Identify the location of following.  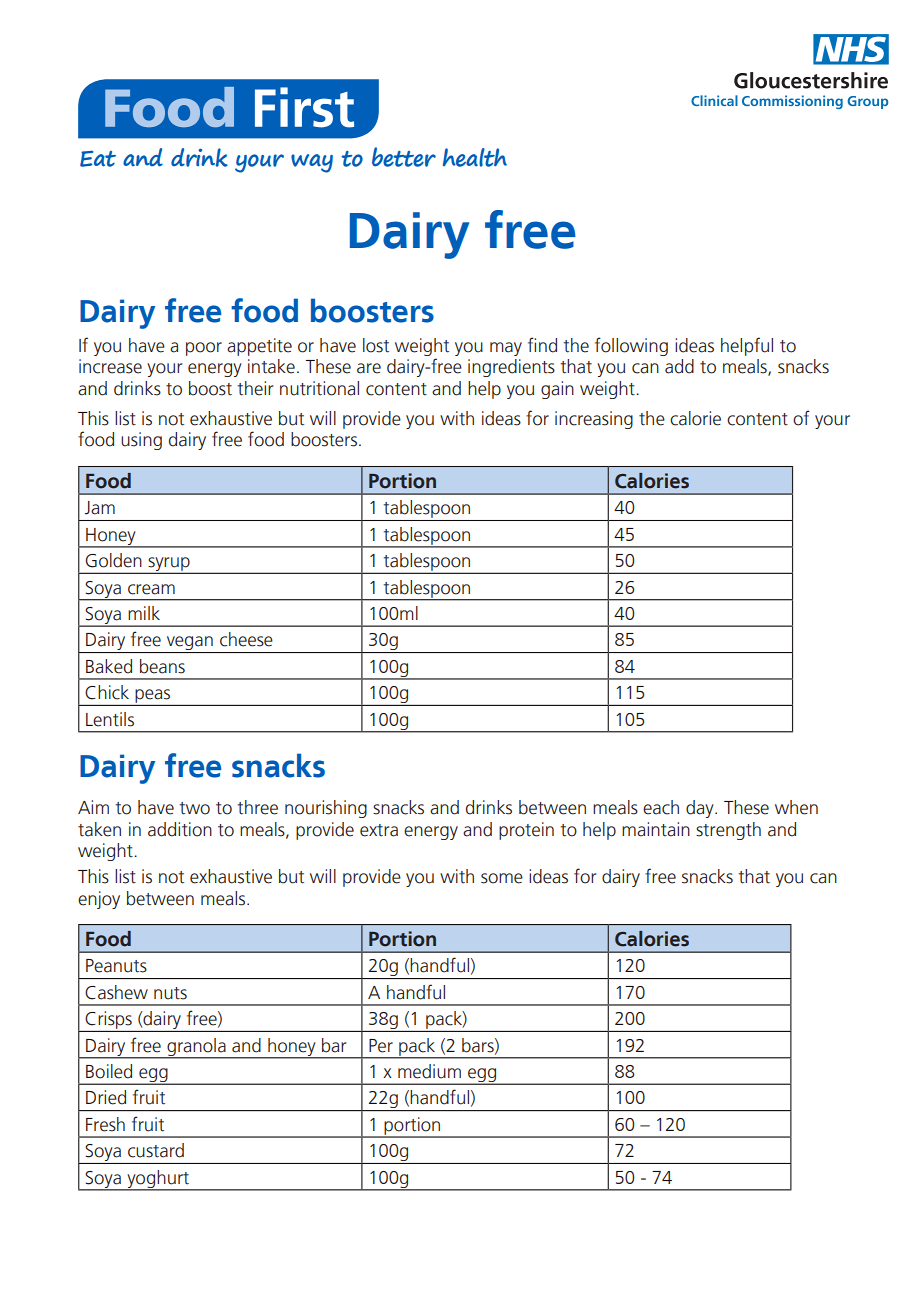
(631, 346).
